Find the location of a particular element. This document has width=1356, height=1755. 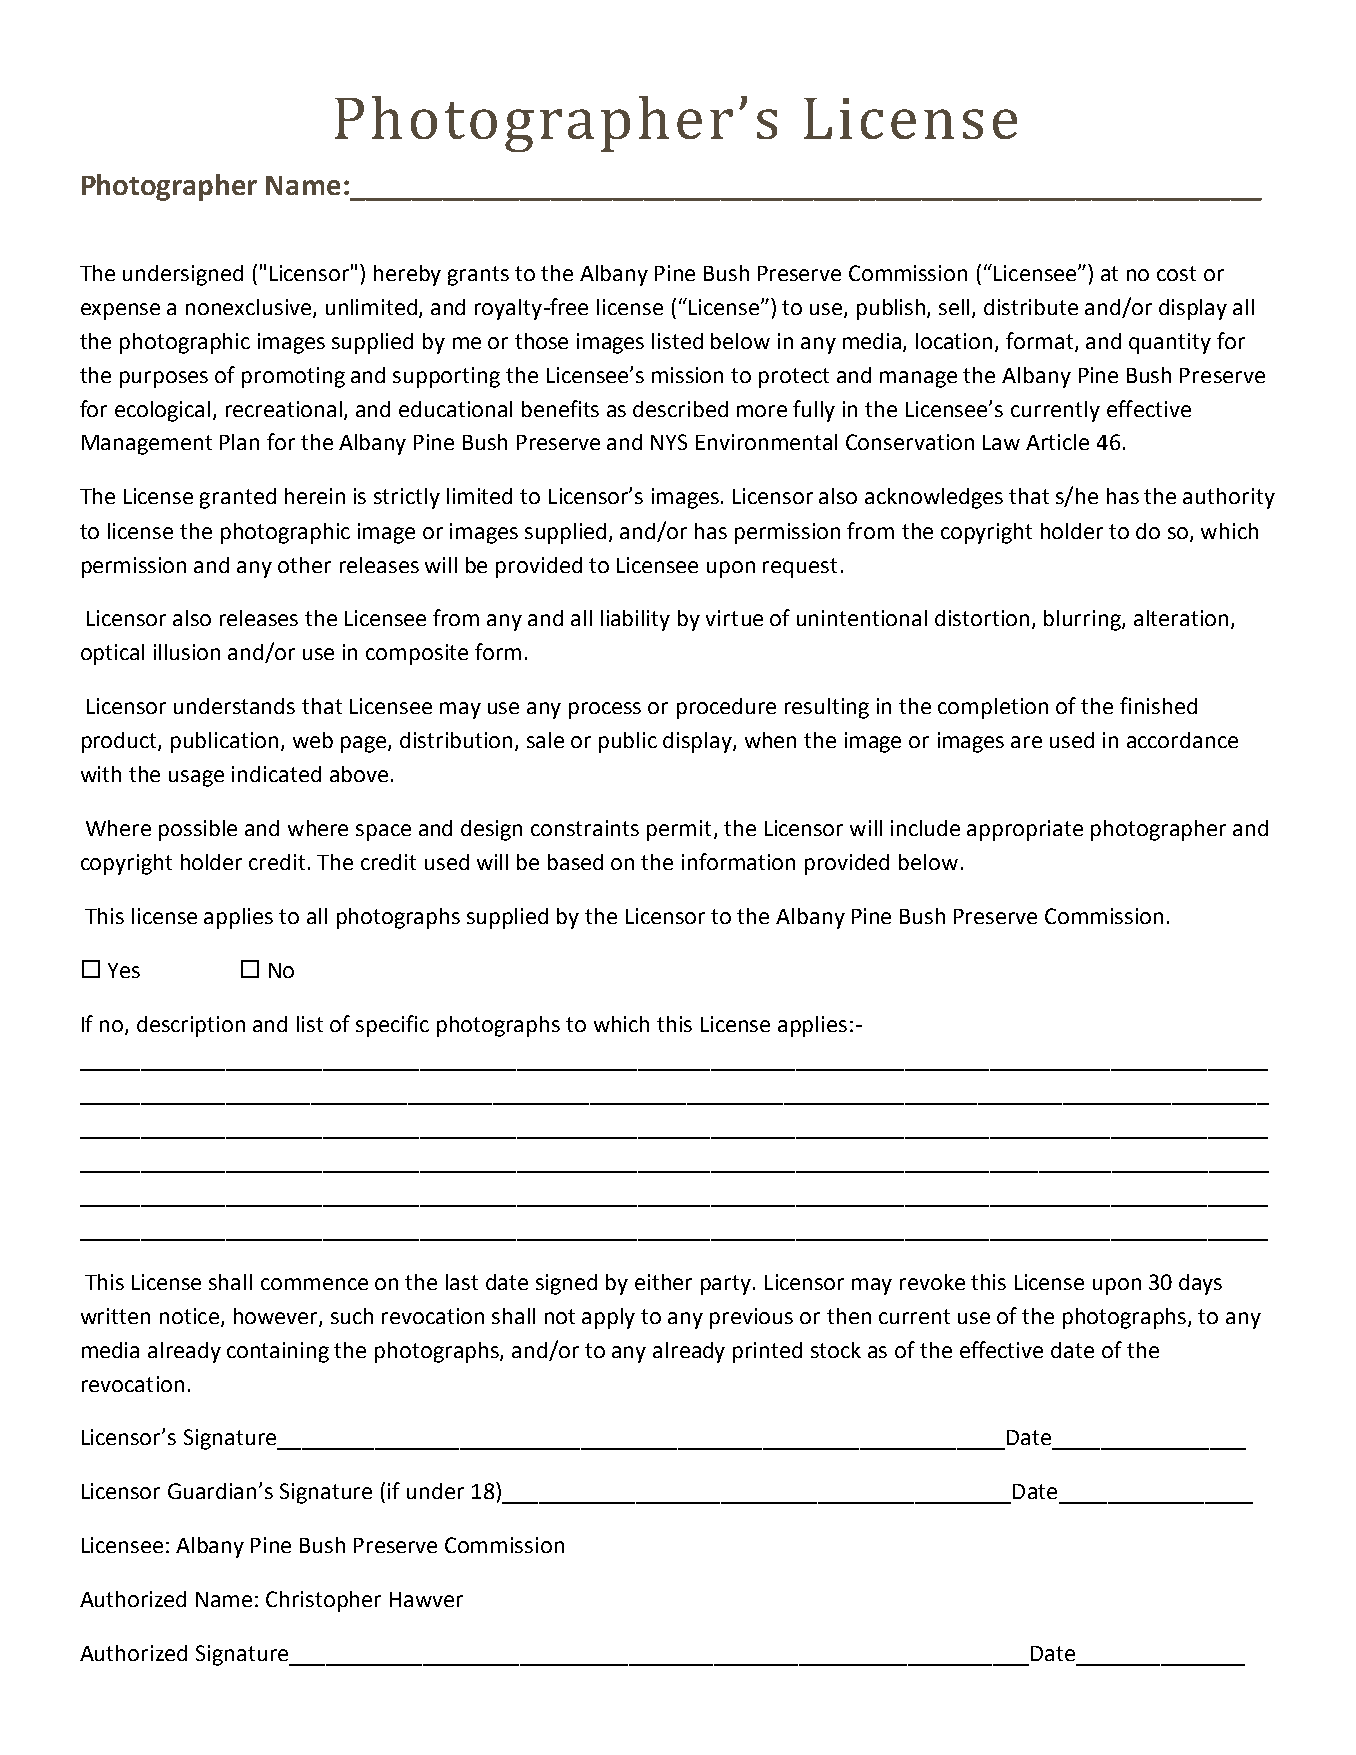

distribute is located at coordinates (1031, 307).
